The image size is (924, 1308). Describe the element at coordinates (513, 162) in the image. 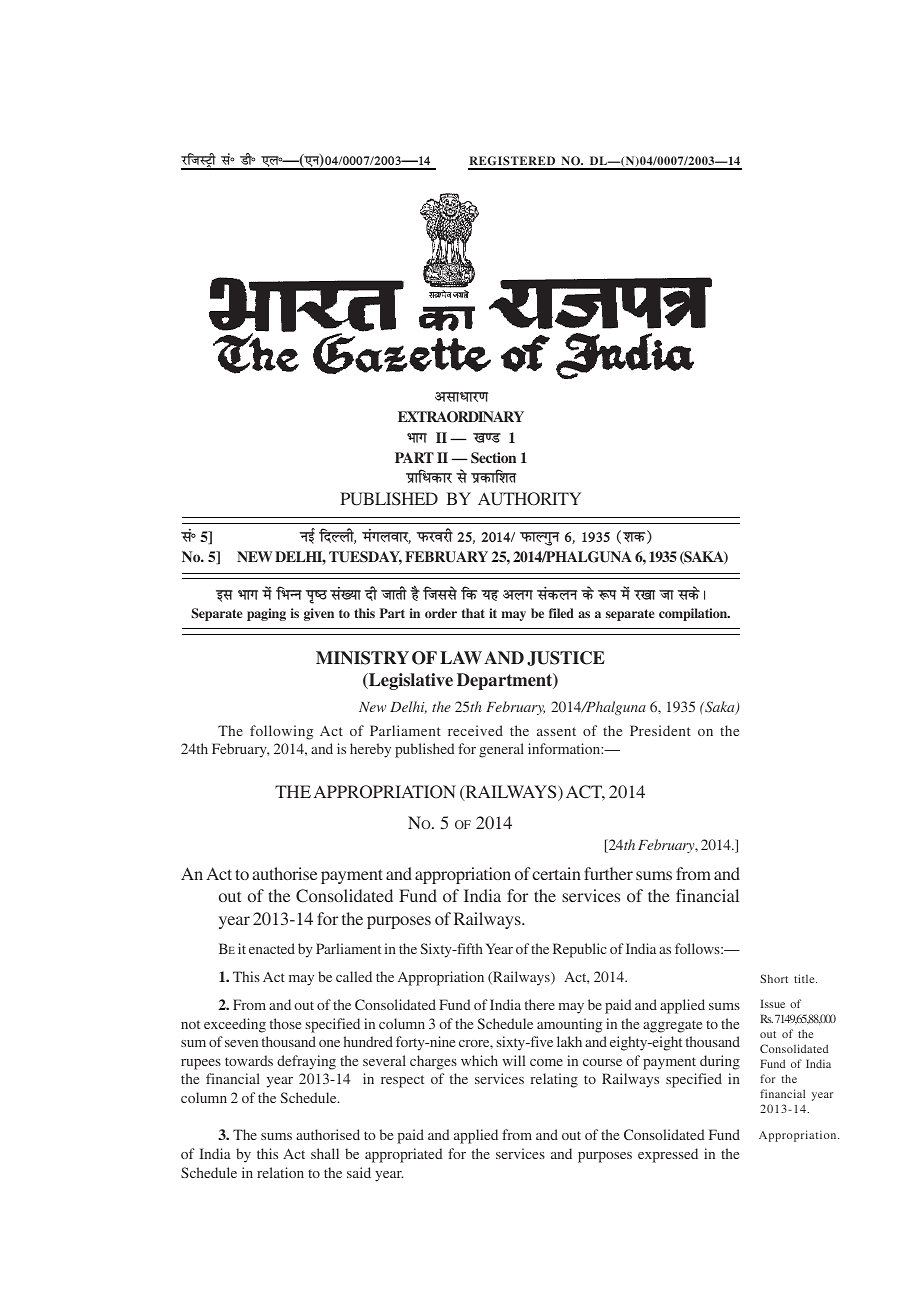

I see `REGISTERED` at that location.
